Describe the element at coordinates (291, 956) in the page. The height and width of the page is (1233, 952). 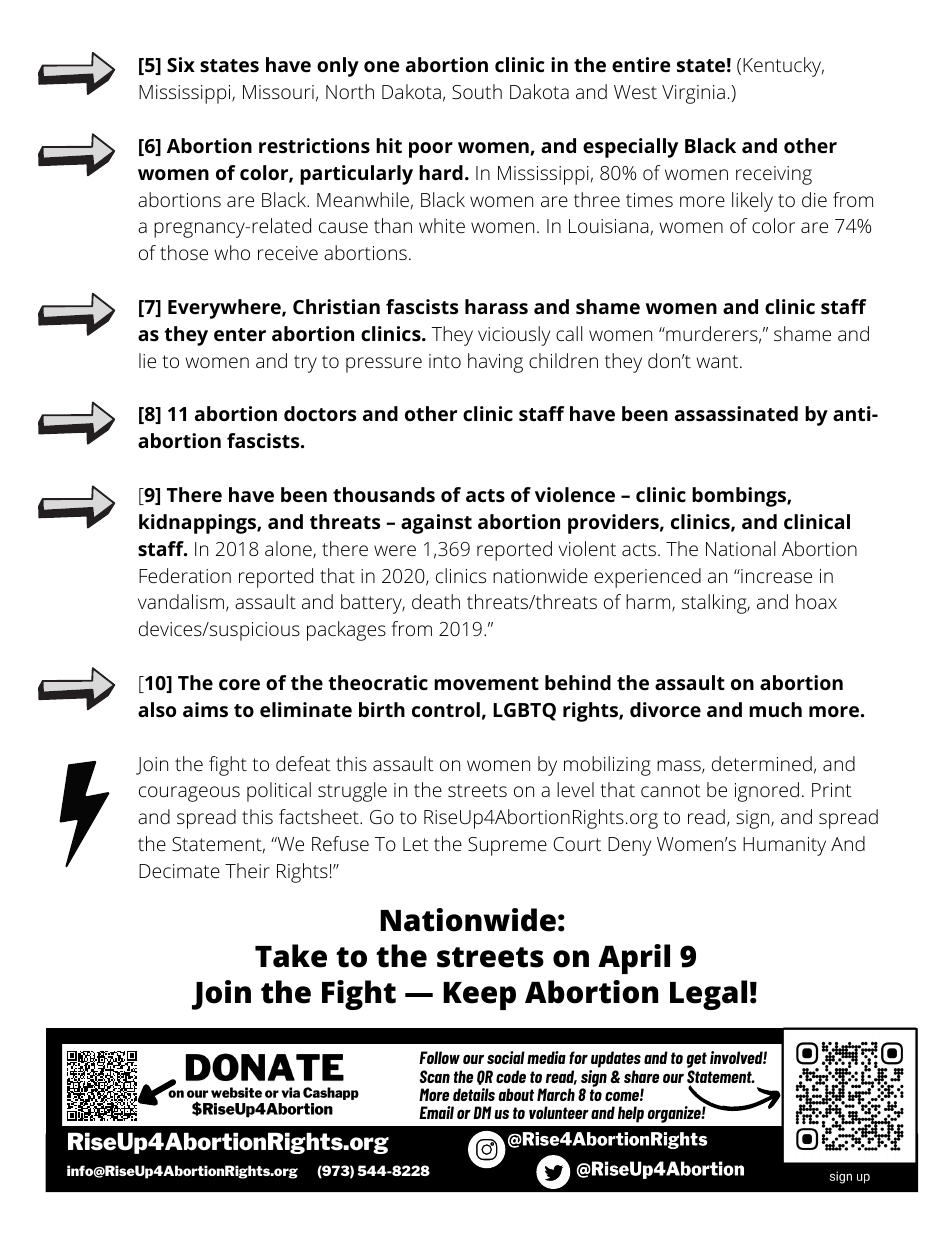
I see `Take` at that location.
